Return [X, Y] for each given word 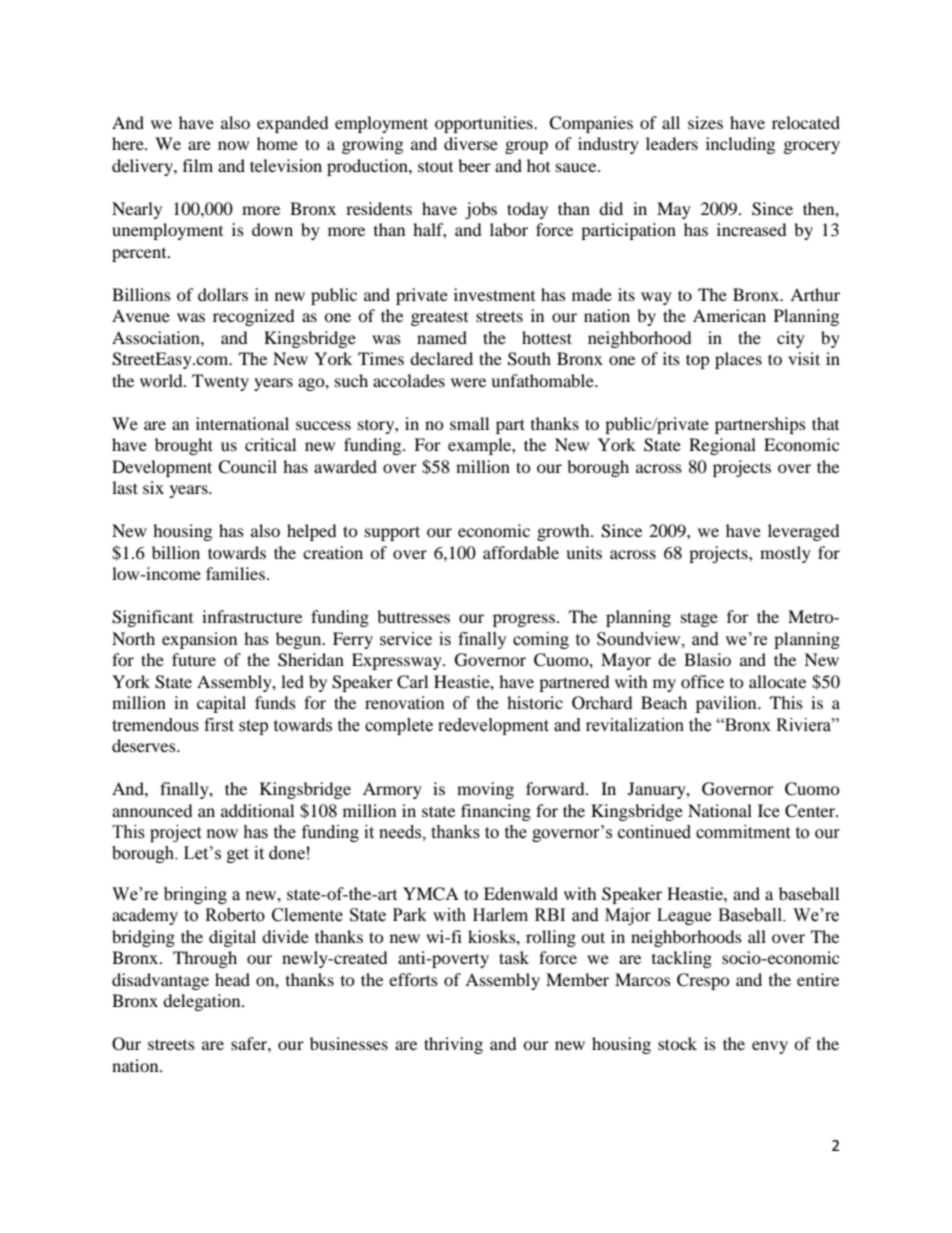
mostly [785, 554]
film [198, 165]
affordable [521, 552]
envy [770, 1047]
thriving [453, 1045]
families [235, 573]
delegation [203, 1002]
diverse [471, 143]
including [740, 145]
